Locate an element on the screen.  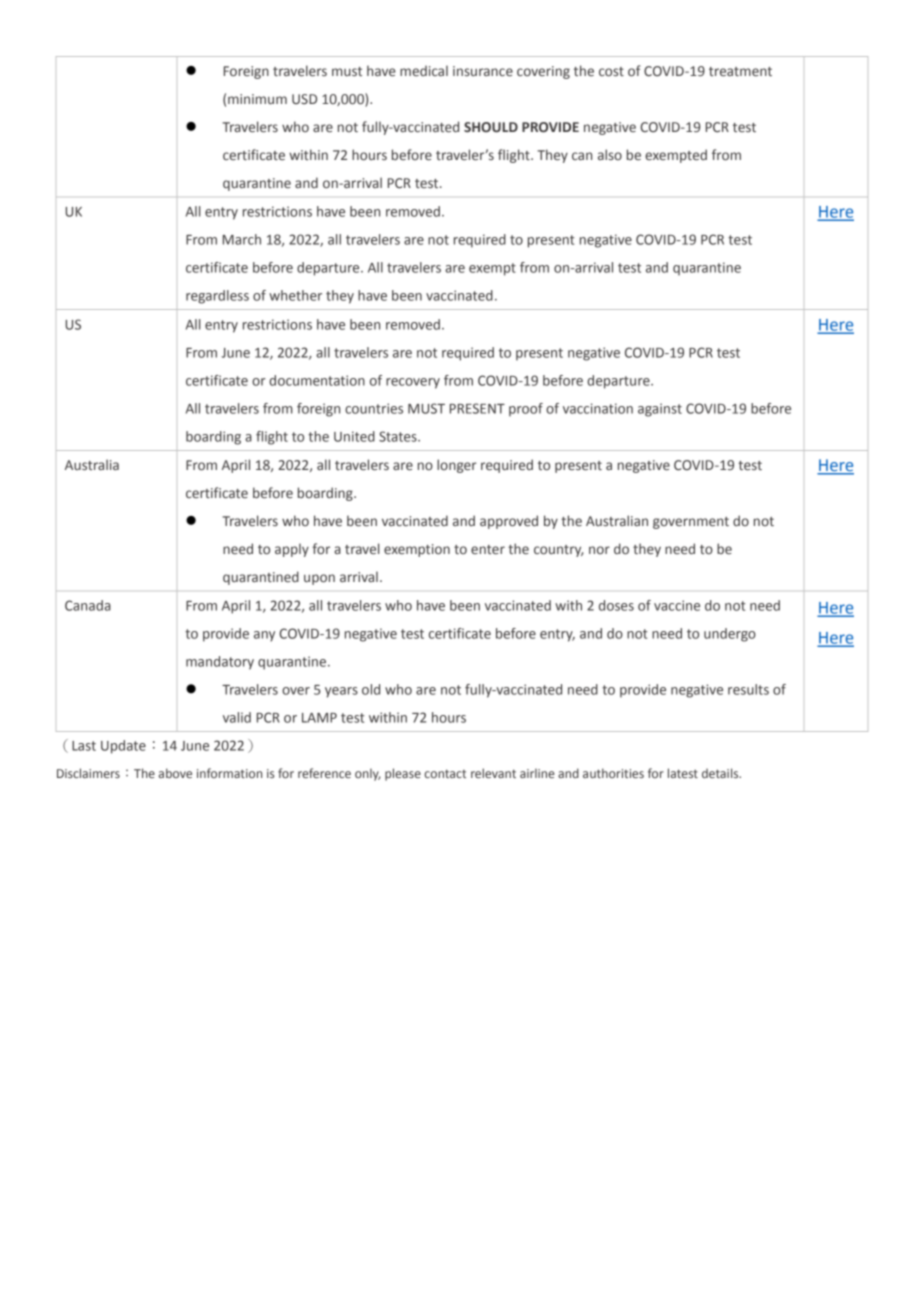
medical is located at coordinates (424, 70).
